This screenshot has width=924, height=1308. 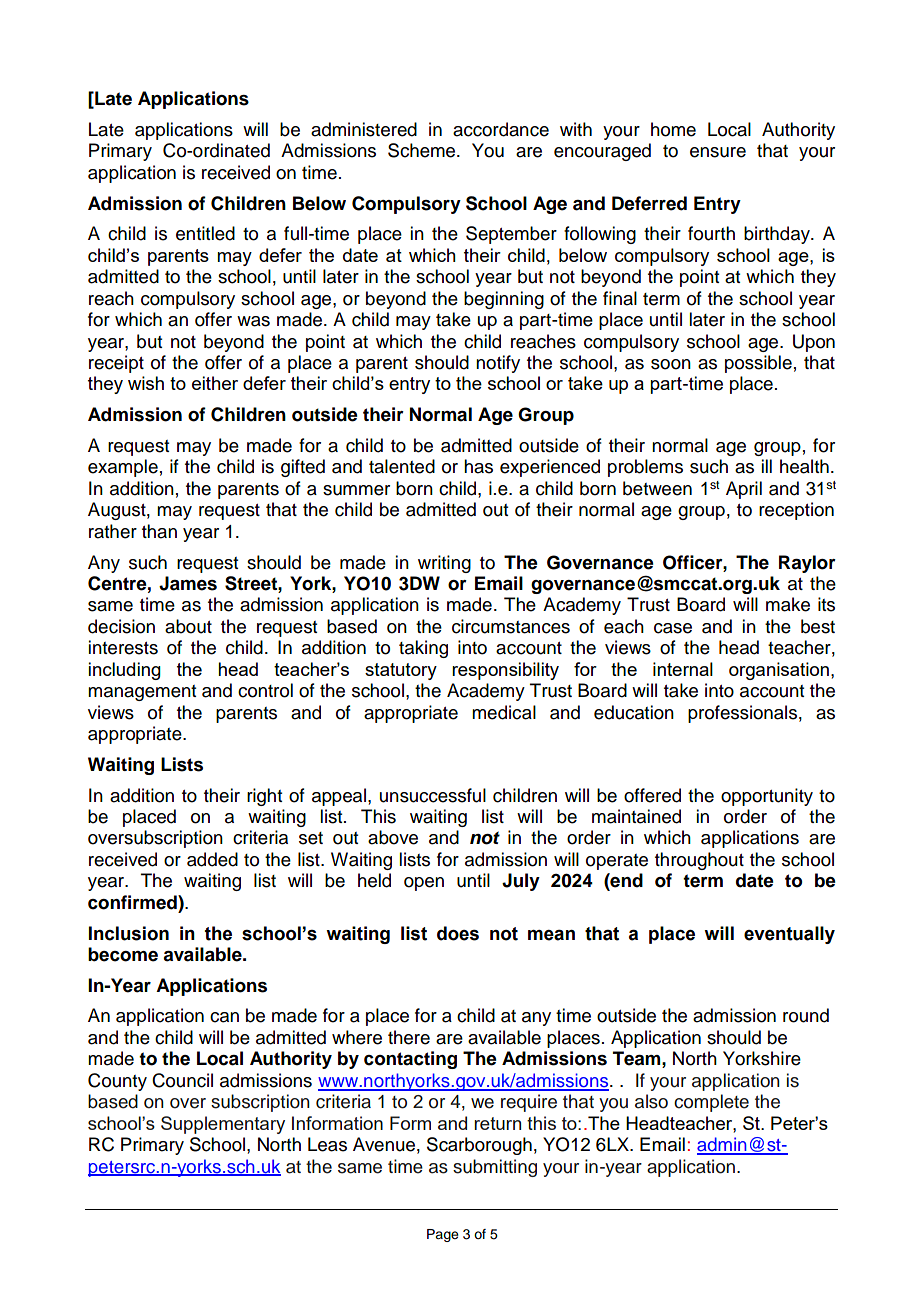 What do you see at coordinates (424, 884) in the screenshot?
I see `open` at bounding box center [424, 884].
